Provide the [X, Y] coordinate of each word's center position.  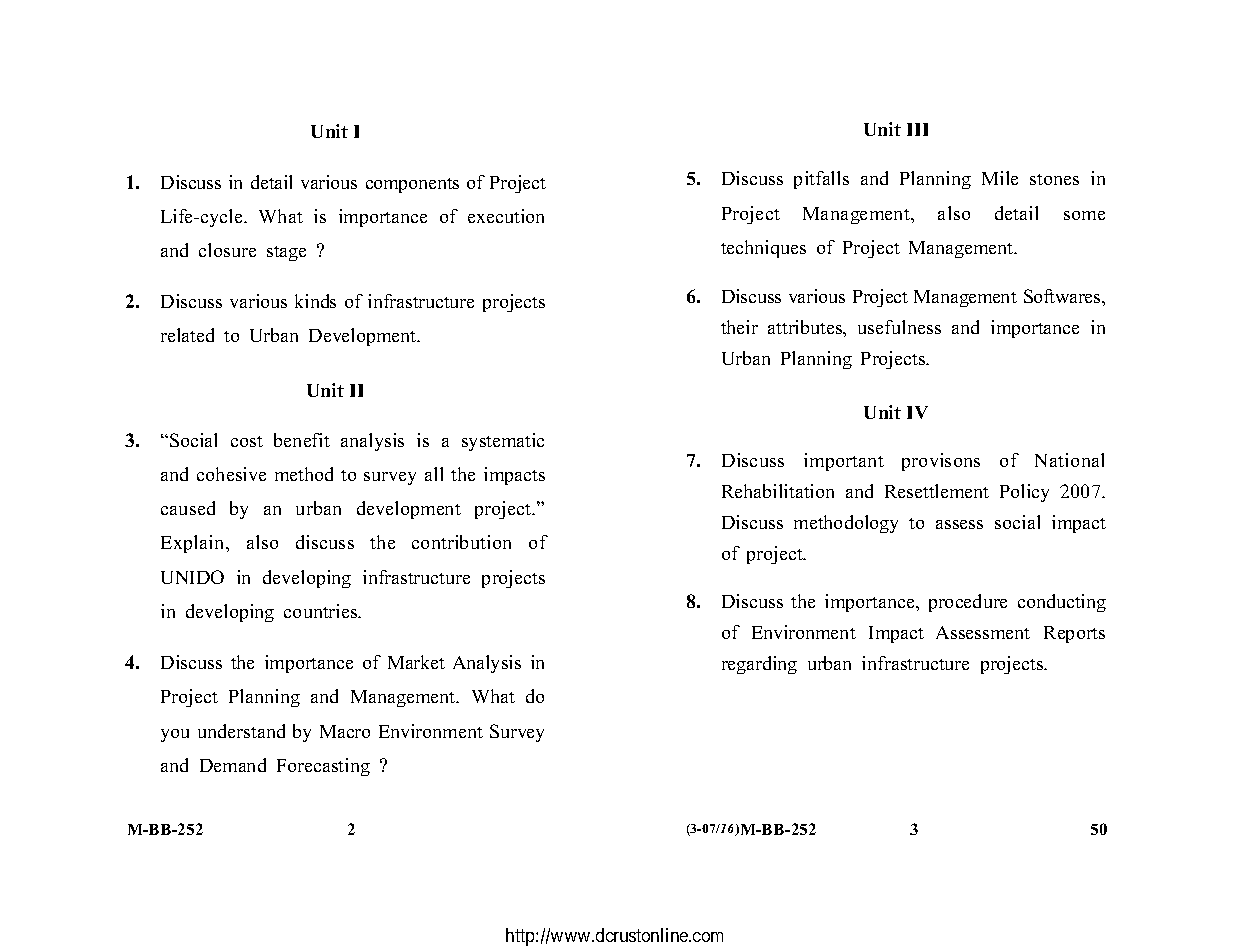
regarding [759, 665]
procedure [968, 603]
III [917, 129]
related [187, 335]
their [739, 327]
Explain [194, 544]
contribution [461, 542]
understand [241, 731]
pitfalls [821, 180]
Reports [1074, 634]
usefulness [899, 327]
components [412, 185]
